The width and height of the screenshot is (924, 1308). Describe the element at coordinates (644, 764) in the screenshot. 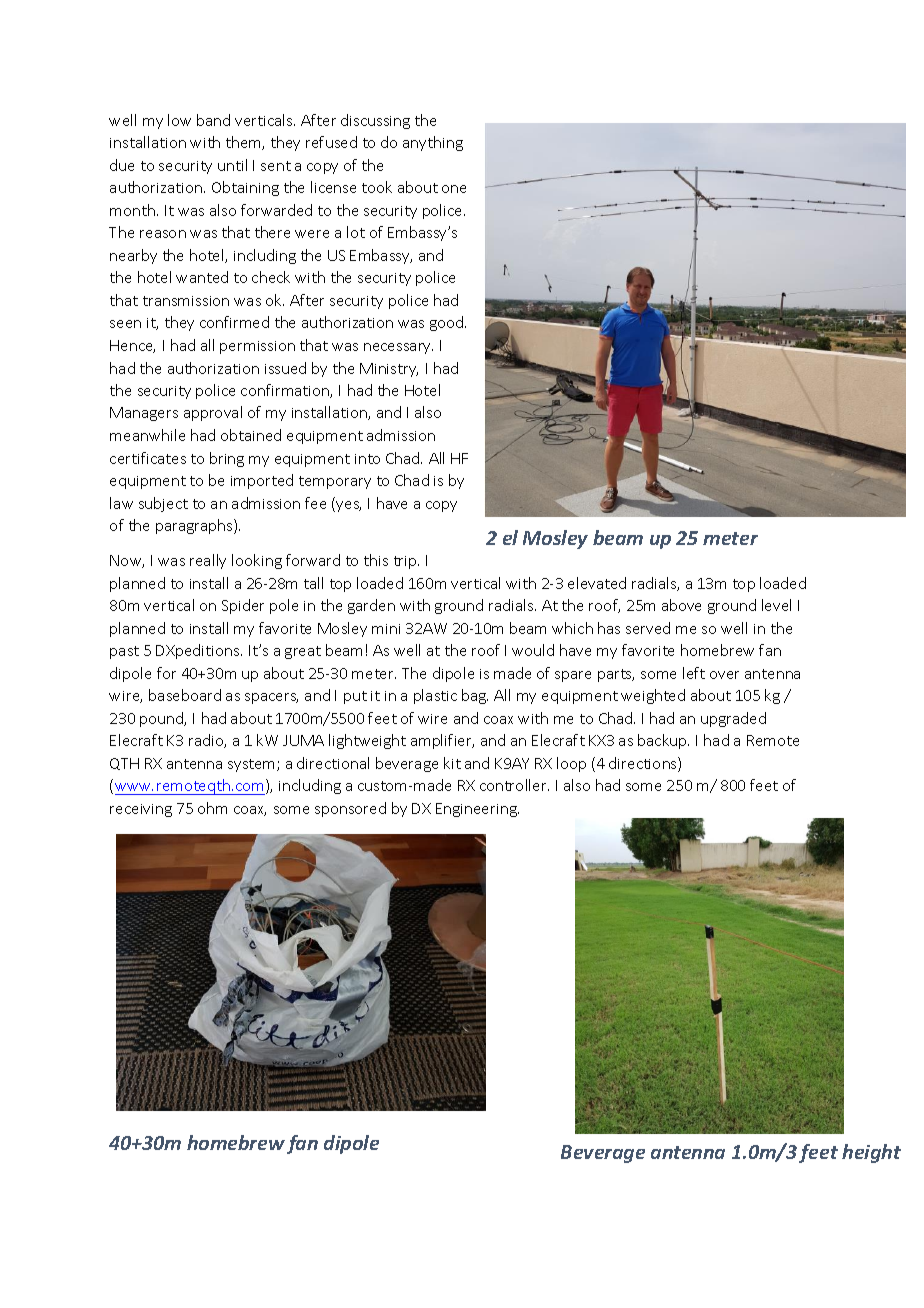

I see `directions` at that location.
